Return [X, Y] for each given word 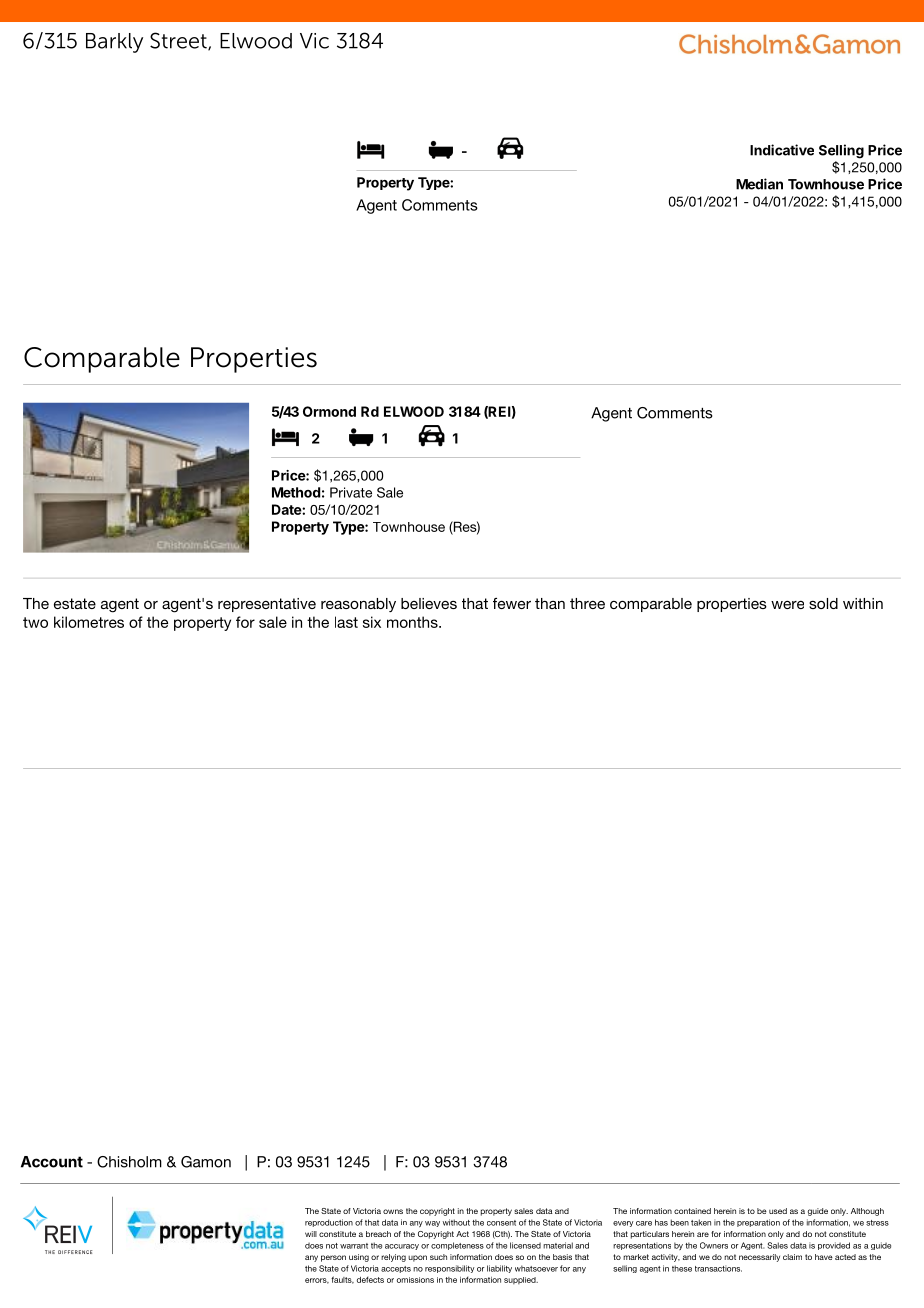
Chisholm [129, 1162]
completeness [457, 1246]
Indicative [782, 150]
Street [179, 41]
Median [759, 184]
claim [792, 1257]
